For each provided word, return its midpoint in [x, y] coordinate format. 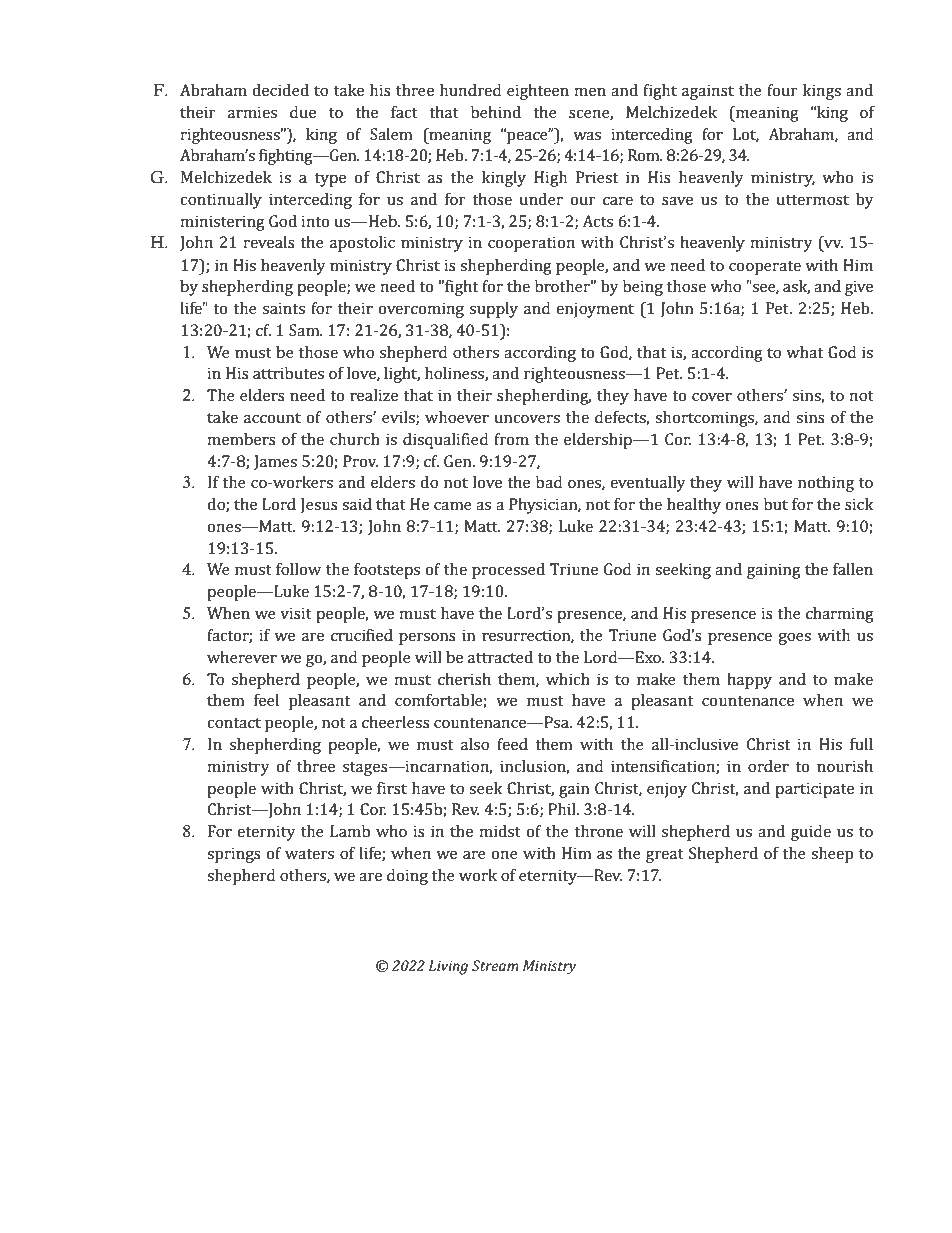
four [782, 90]
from [511, 439]
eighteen [538, 92]
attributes [288, 373]
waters [309, 854]
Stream [495, 965]
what [804, 352]
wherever [242, 657]
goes [794, 639]
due [303, 112]
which [568, 679]
